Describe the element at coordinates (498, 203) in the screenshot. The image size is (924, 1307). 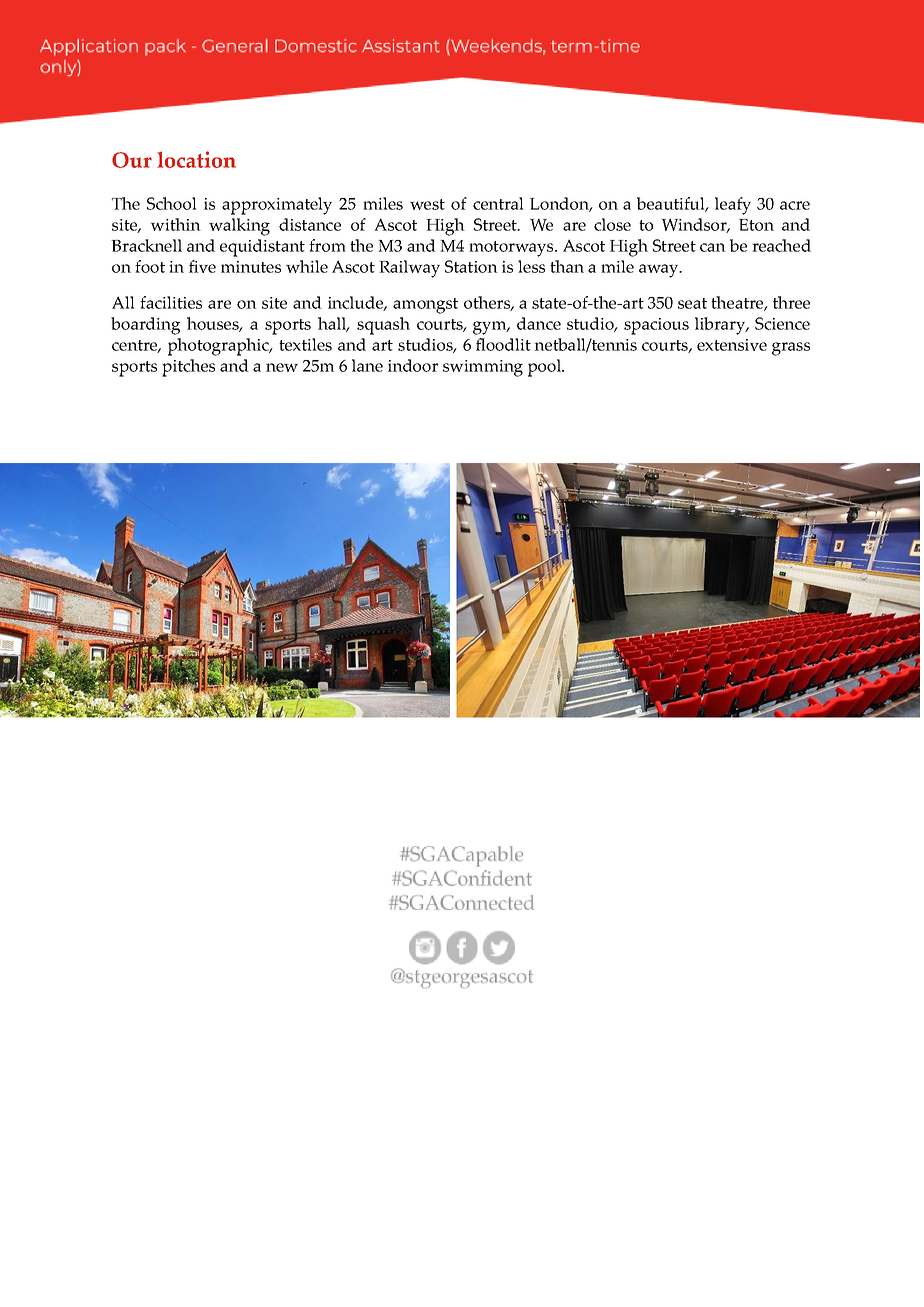
I see `central` at that location.
